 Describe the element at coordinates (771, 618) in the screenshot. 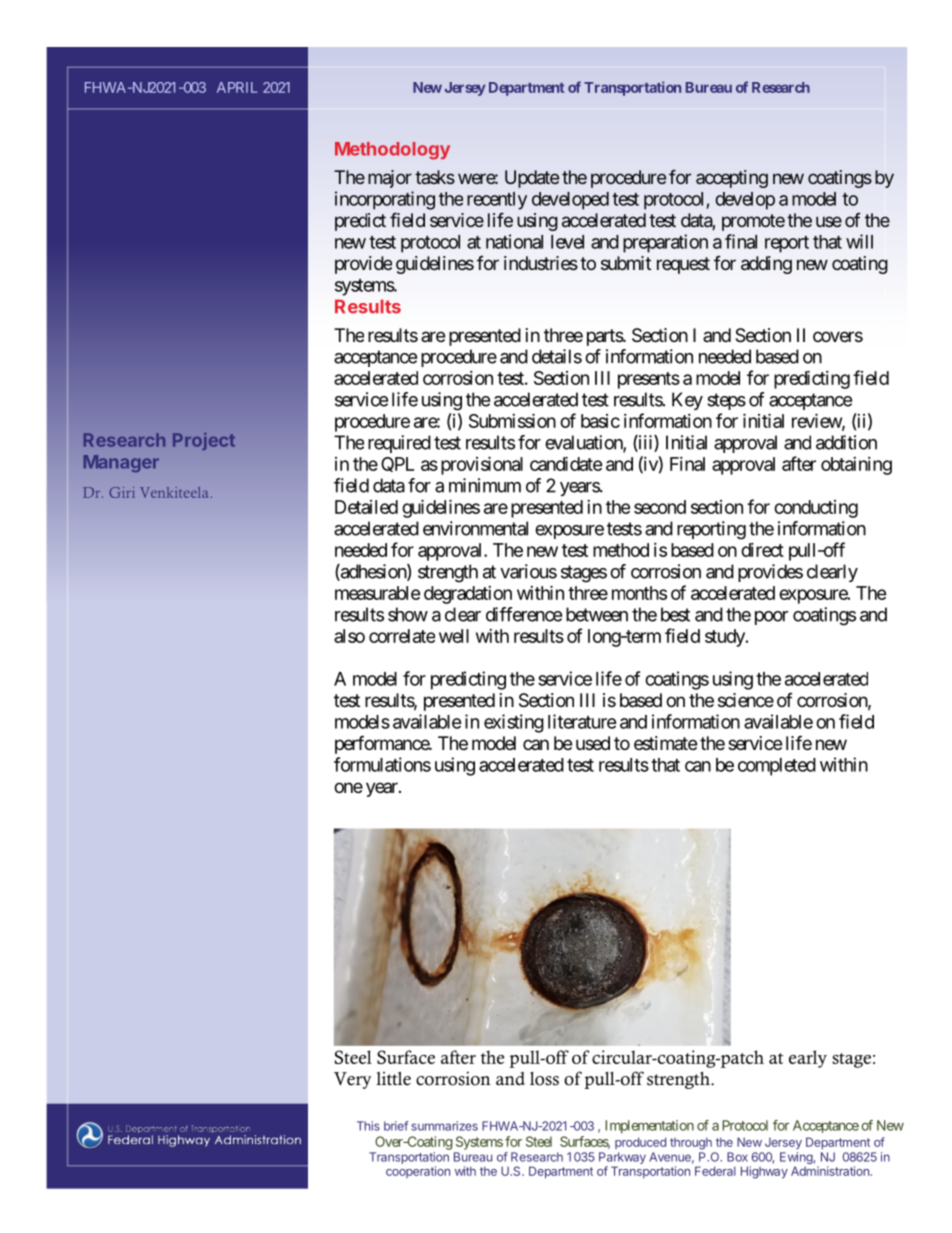

I see `poor` at that location.
